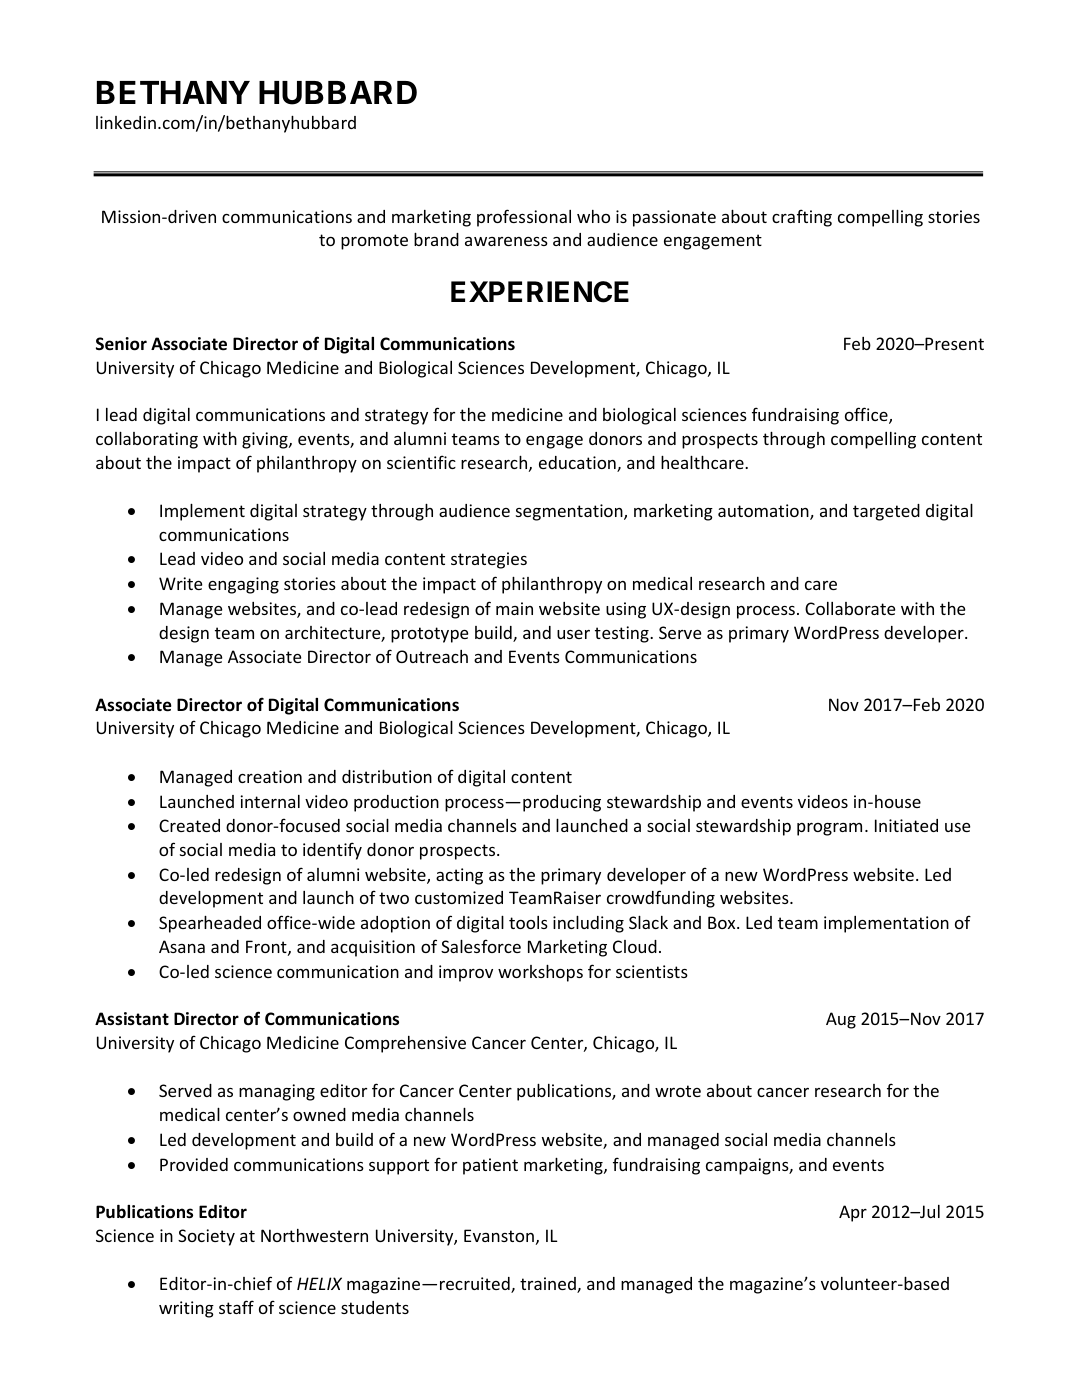  Describe the element at coordinates (506, 241) in the screenshot. I see `awareness` at that location.
